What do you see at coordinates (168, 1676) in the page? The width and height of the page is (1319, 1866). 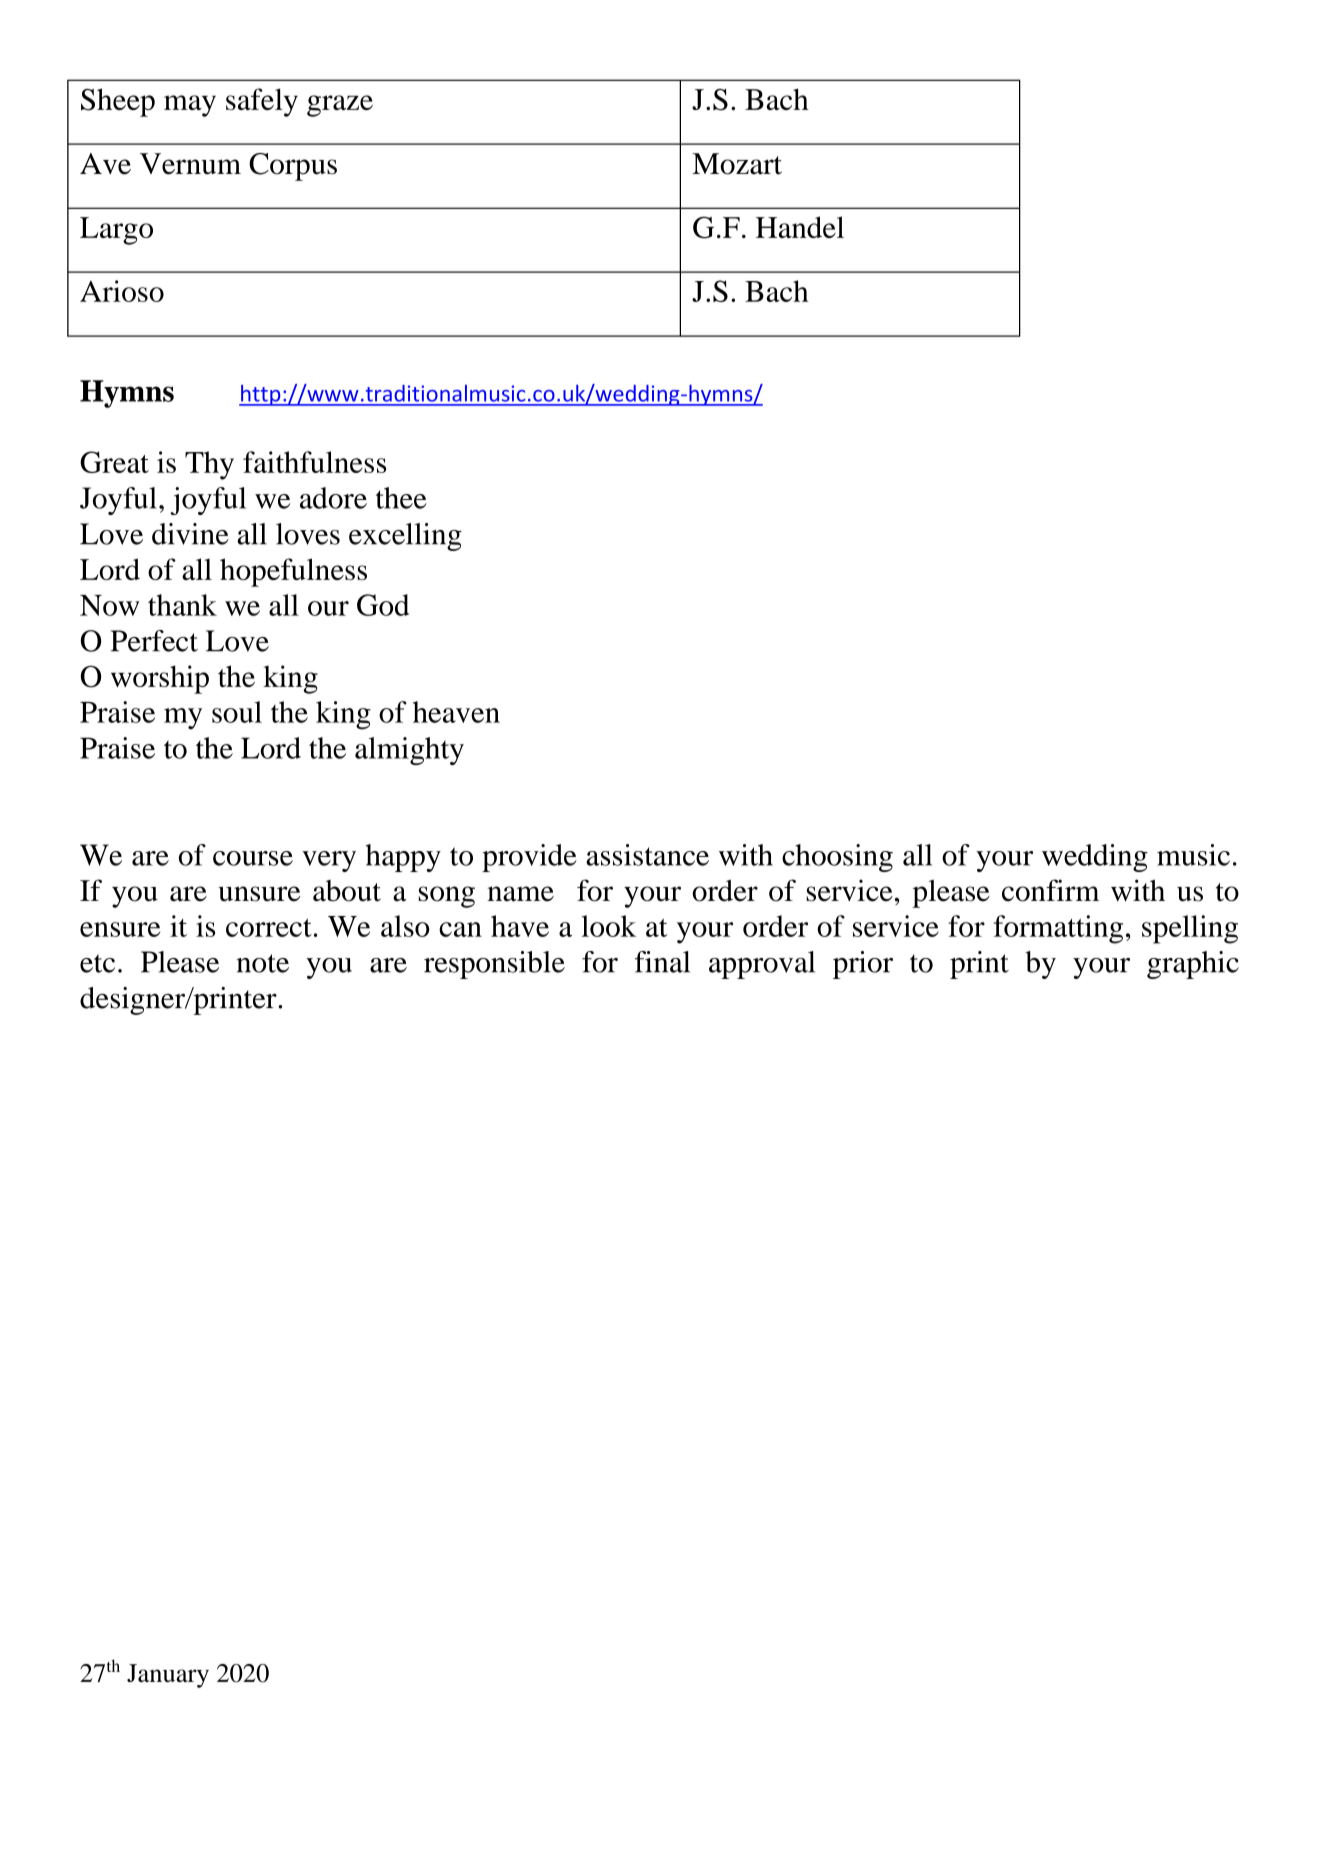 I see `January` at bounding box center [168, 1676].
